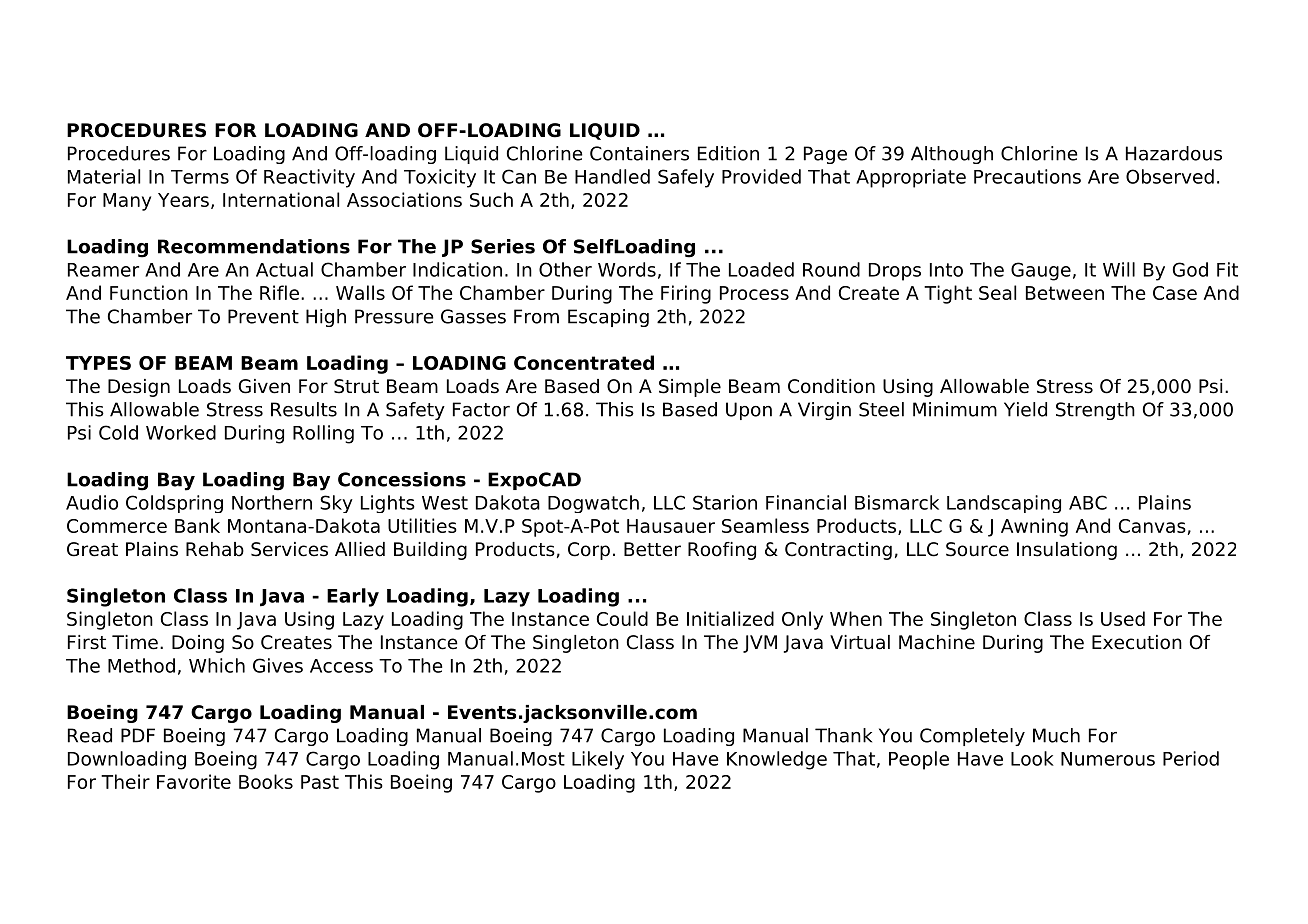 Image resolution: width=1308 pixels, height=924 pixels. What do you see at coordinates (1095, 411) in the screenshot?
I see `Strength` at bounding box center [1095, 411].
